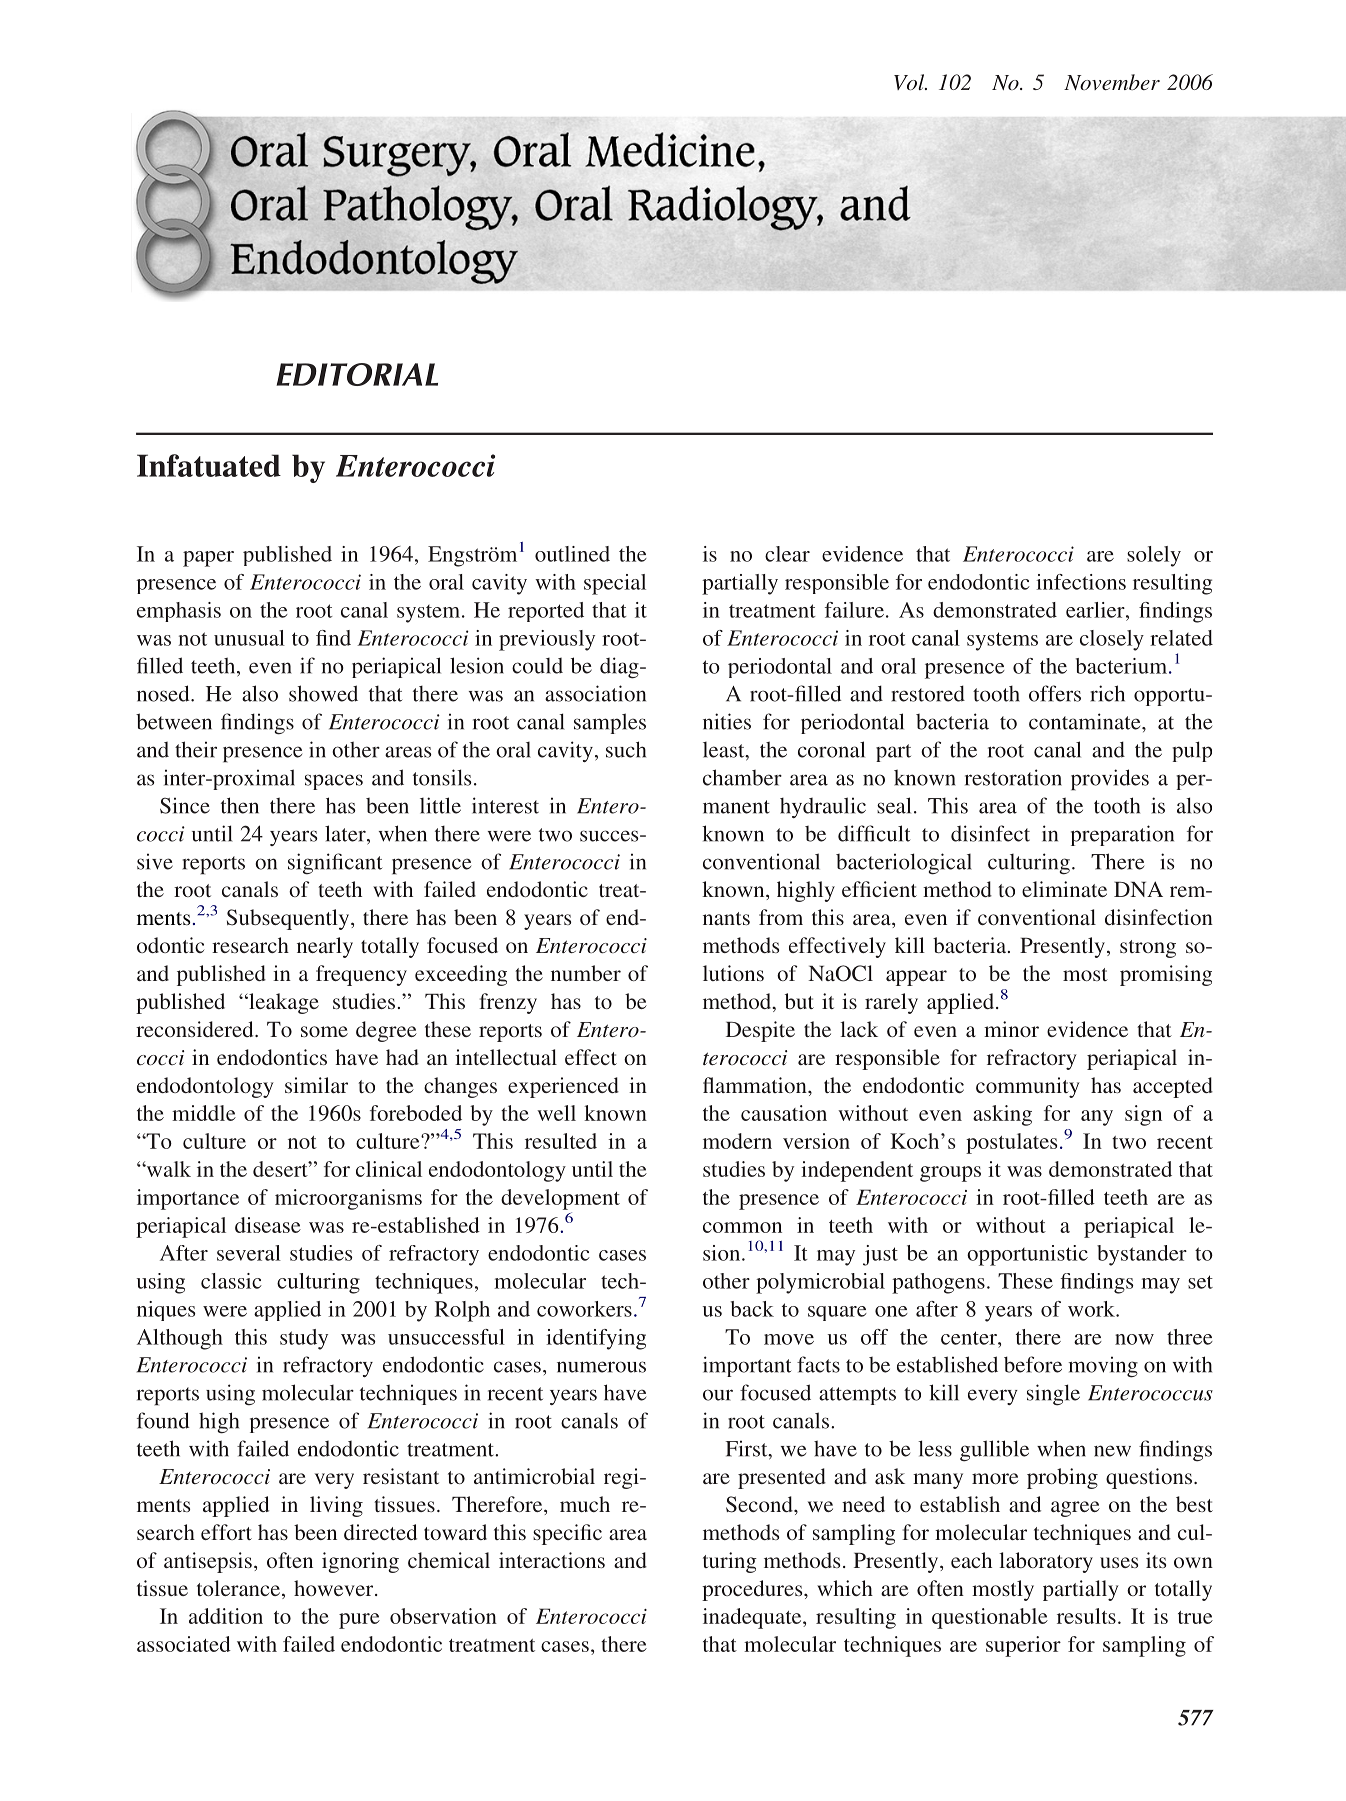 The width and height of the document is (1346, 1801). Describe the element at coordinates (742, 1227) in the document. I see `common` at that location.
